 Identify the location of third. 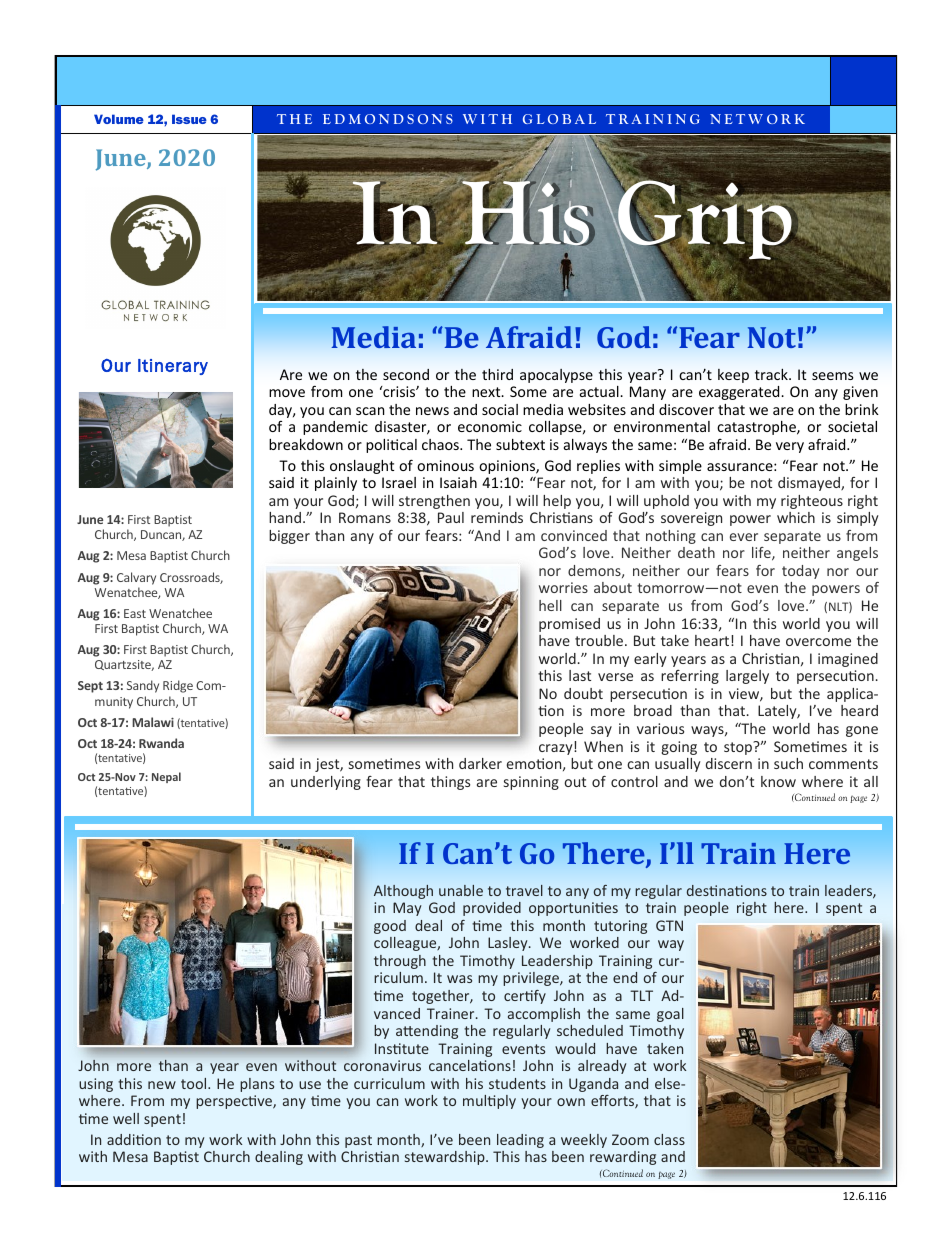
(497, 374).
